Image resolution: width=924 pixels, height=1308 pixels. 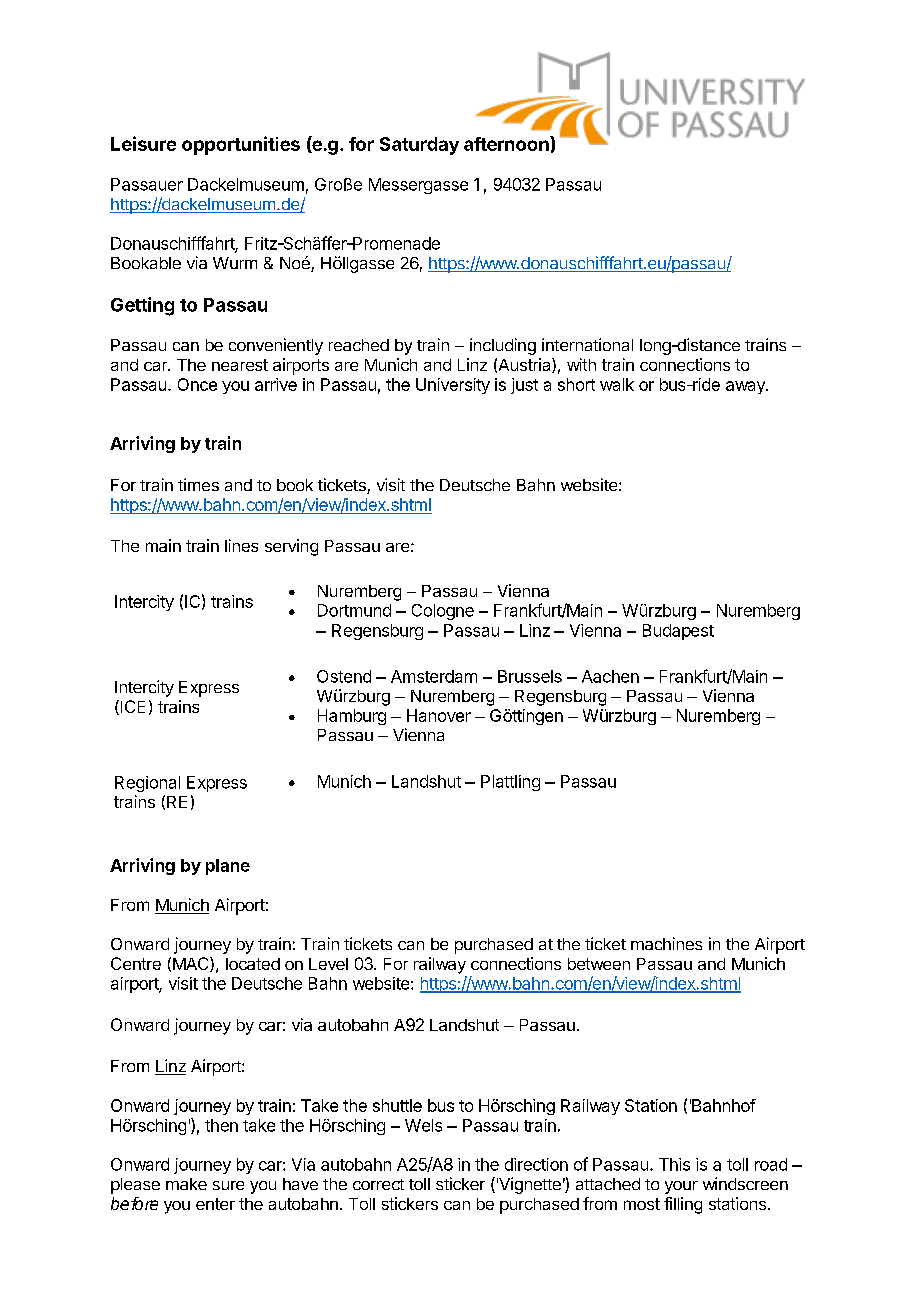 What do you see at coordinates (419, 146) in the screenshot?
I see `Saturday` at bounding box center [419, 146].
